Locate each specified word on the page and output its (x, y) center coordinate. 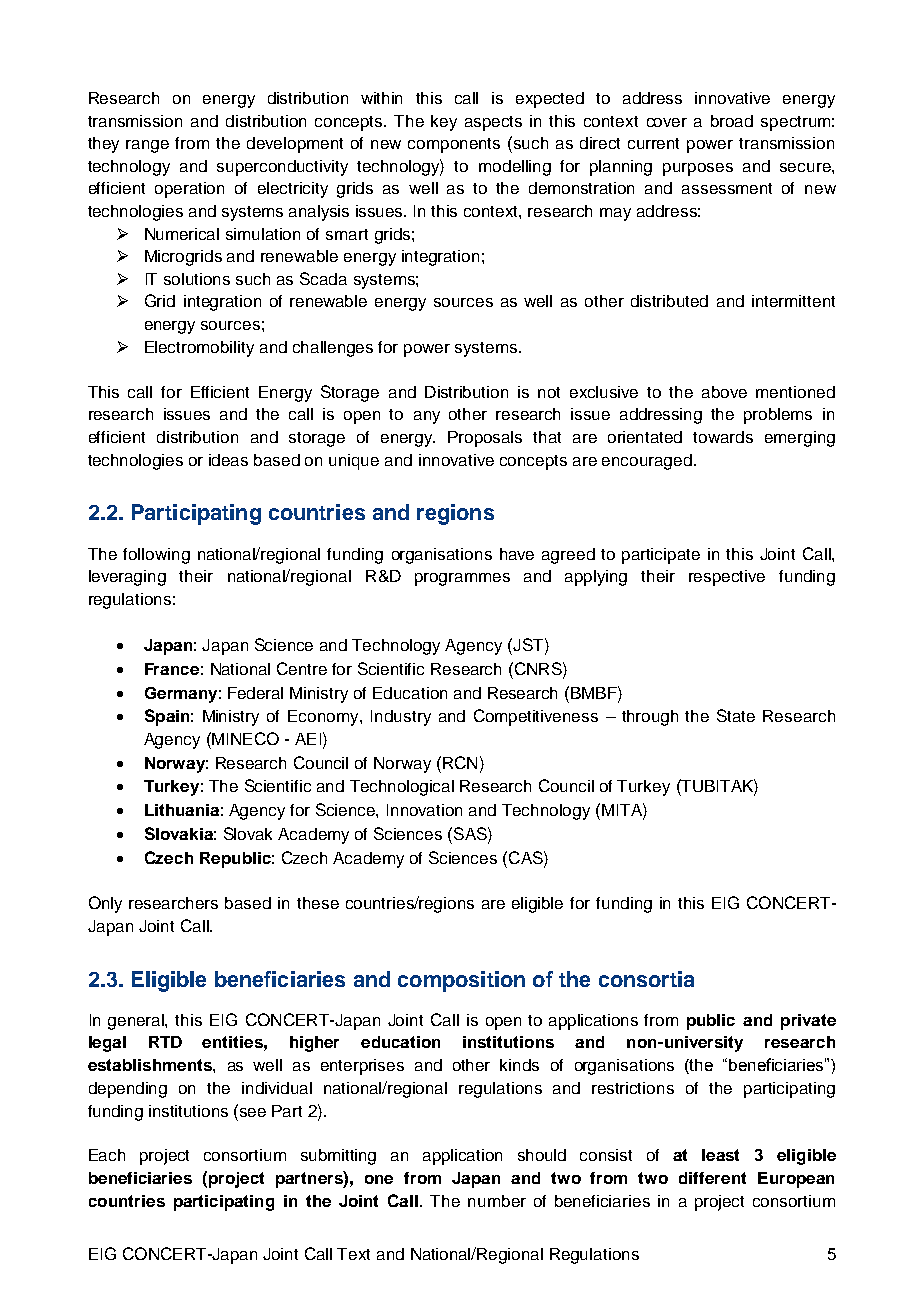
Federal (255, 693)
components (454, 145)
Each (107, 1155)
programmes (462, 579)
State (736, 715)
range (147, 146)
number (497, 1201)
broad (732, 121)
